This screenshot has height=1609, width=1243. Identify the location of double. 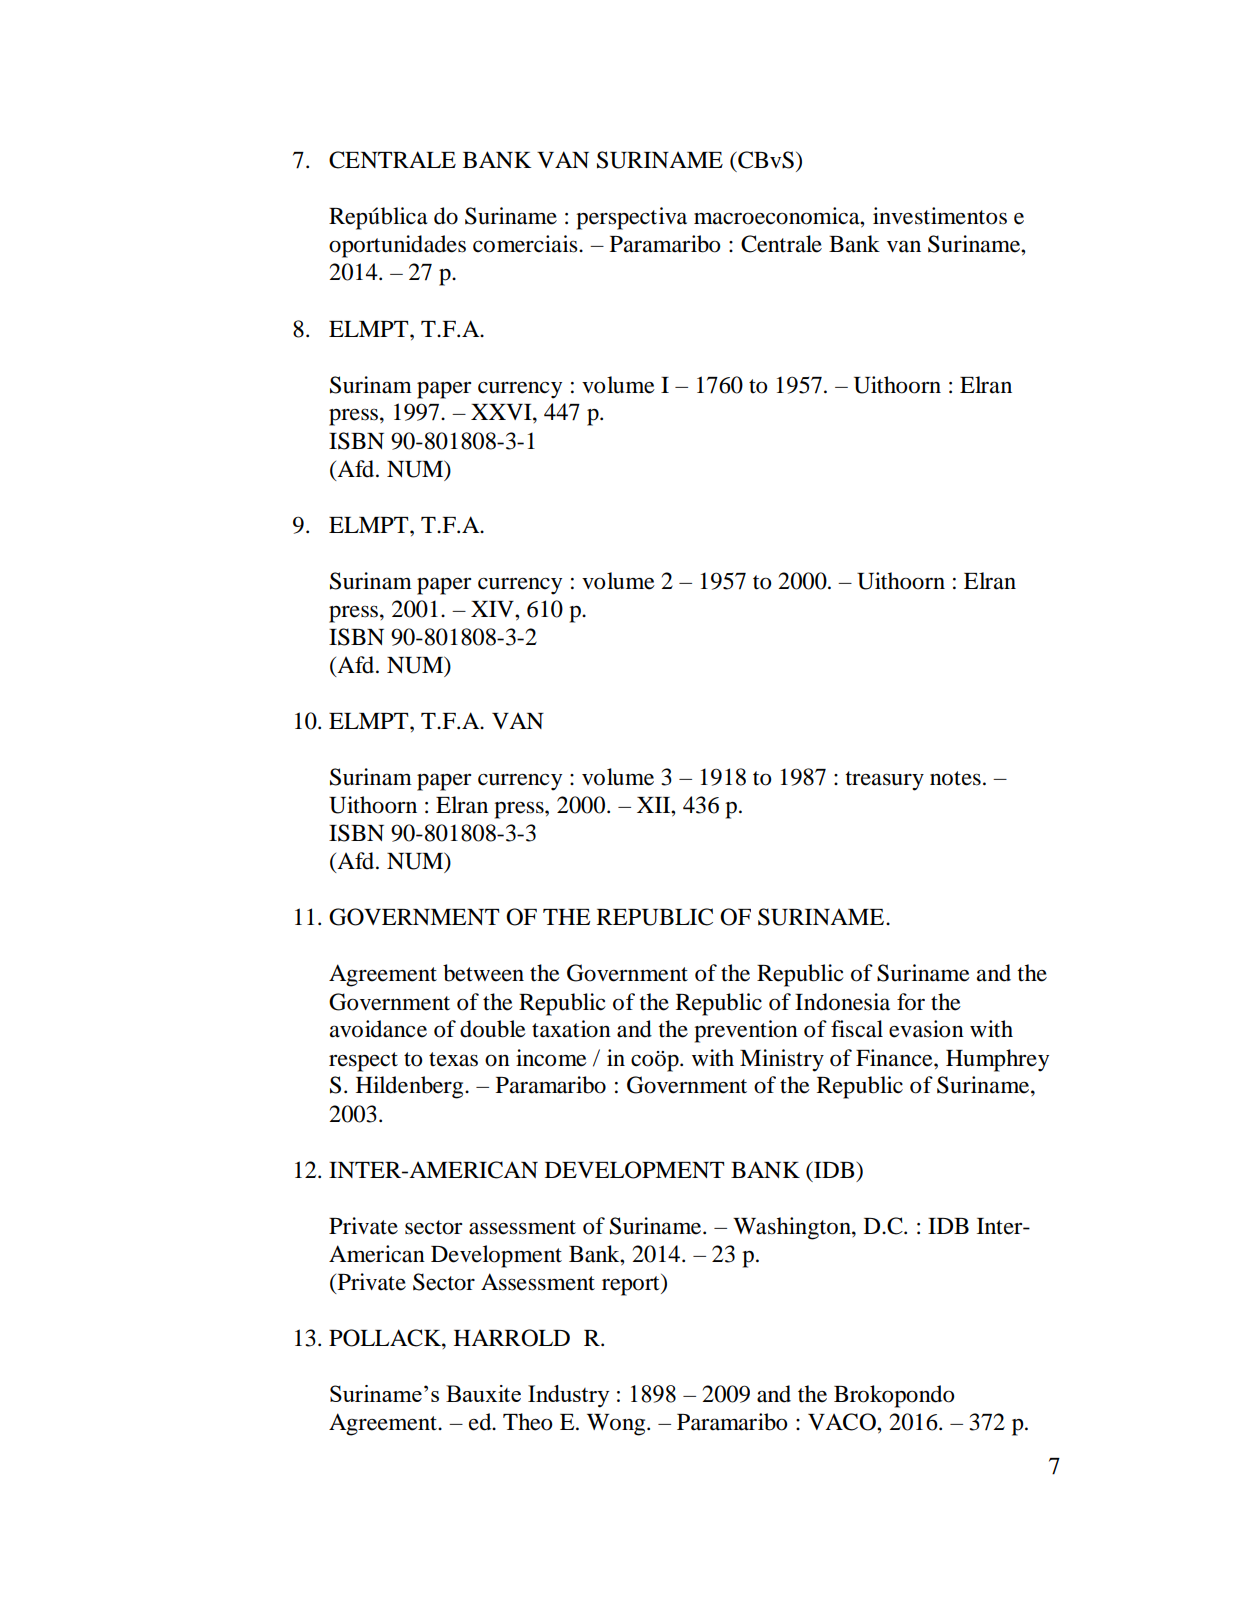
(493, 1029).
